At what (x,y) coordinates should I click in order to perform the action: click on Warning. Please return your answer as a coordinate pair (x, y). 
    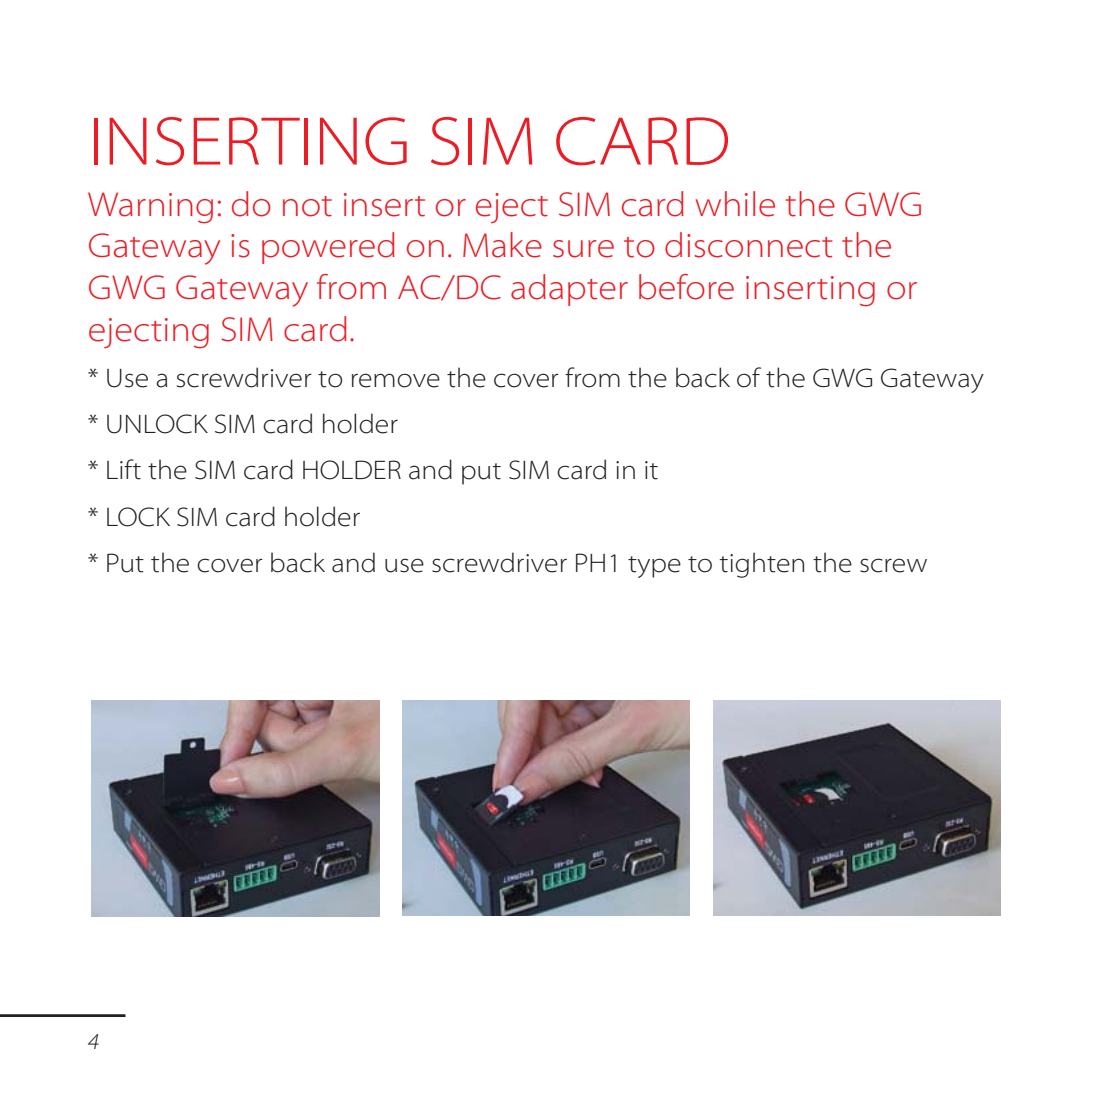
    Looking at the image, I should click on (150, 208).
